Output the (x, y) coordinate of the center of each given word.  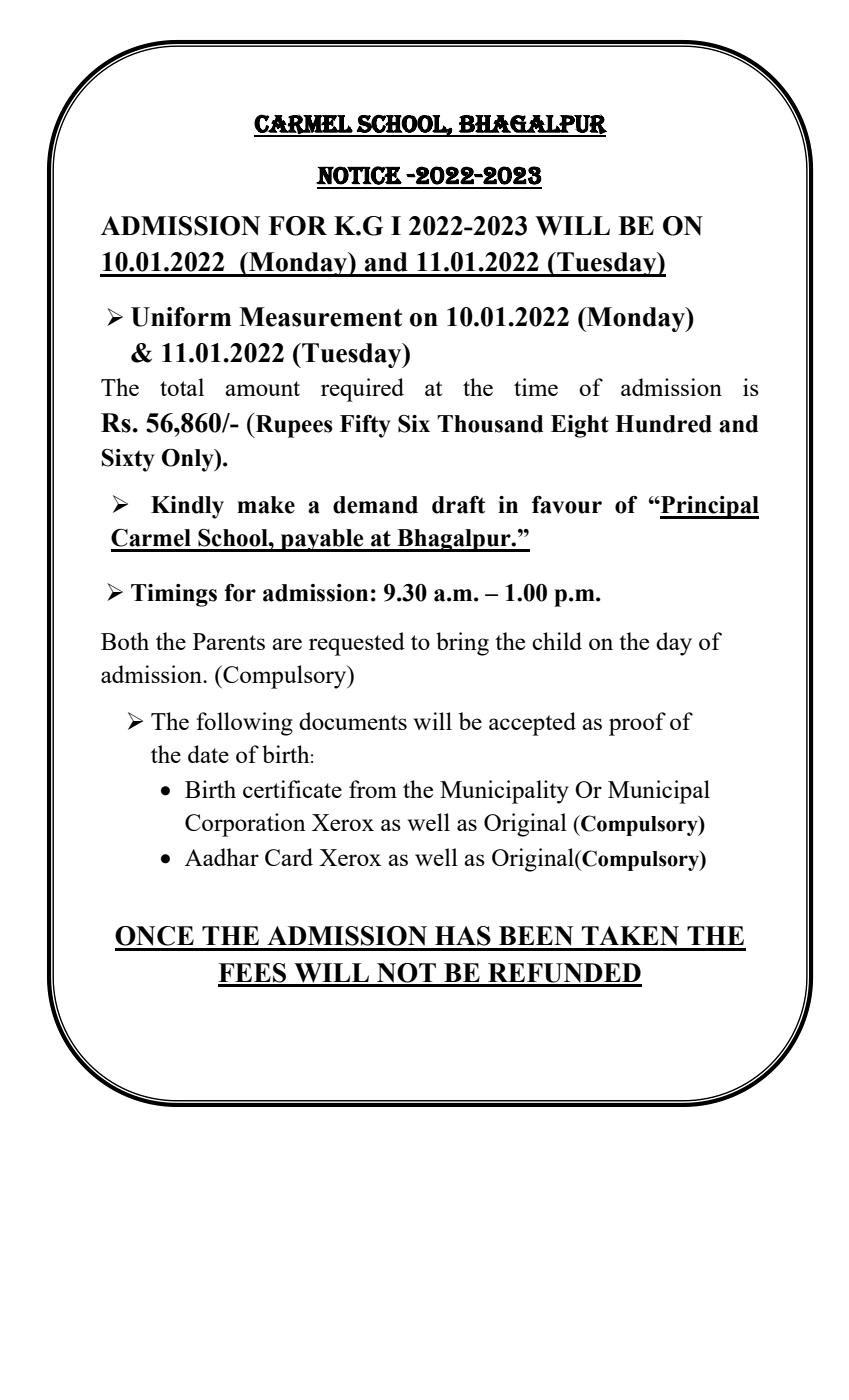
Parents (229, 641)
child (557, 641)
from (373, 789)
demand (375, 505)
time (536, 387)
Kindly (187, 507)
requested (357, 644)
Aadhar (222, 857)
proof (637, 724)
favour (567, 505)
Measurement (320, 317)
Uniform (181, 317)
